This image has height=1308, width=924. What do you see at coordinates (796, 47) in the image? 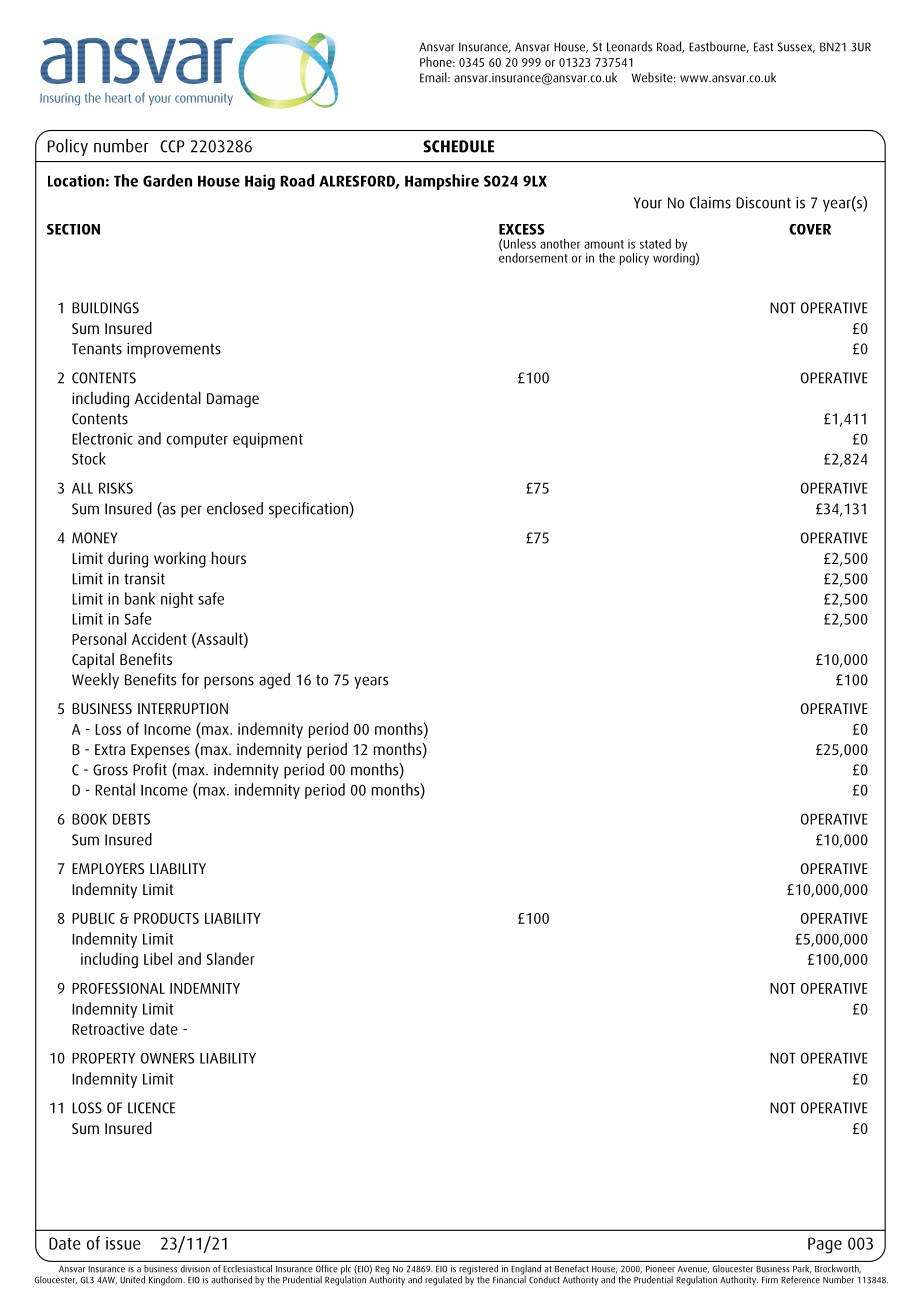
I see `Sussex` at bounding box center [796, 47].
